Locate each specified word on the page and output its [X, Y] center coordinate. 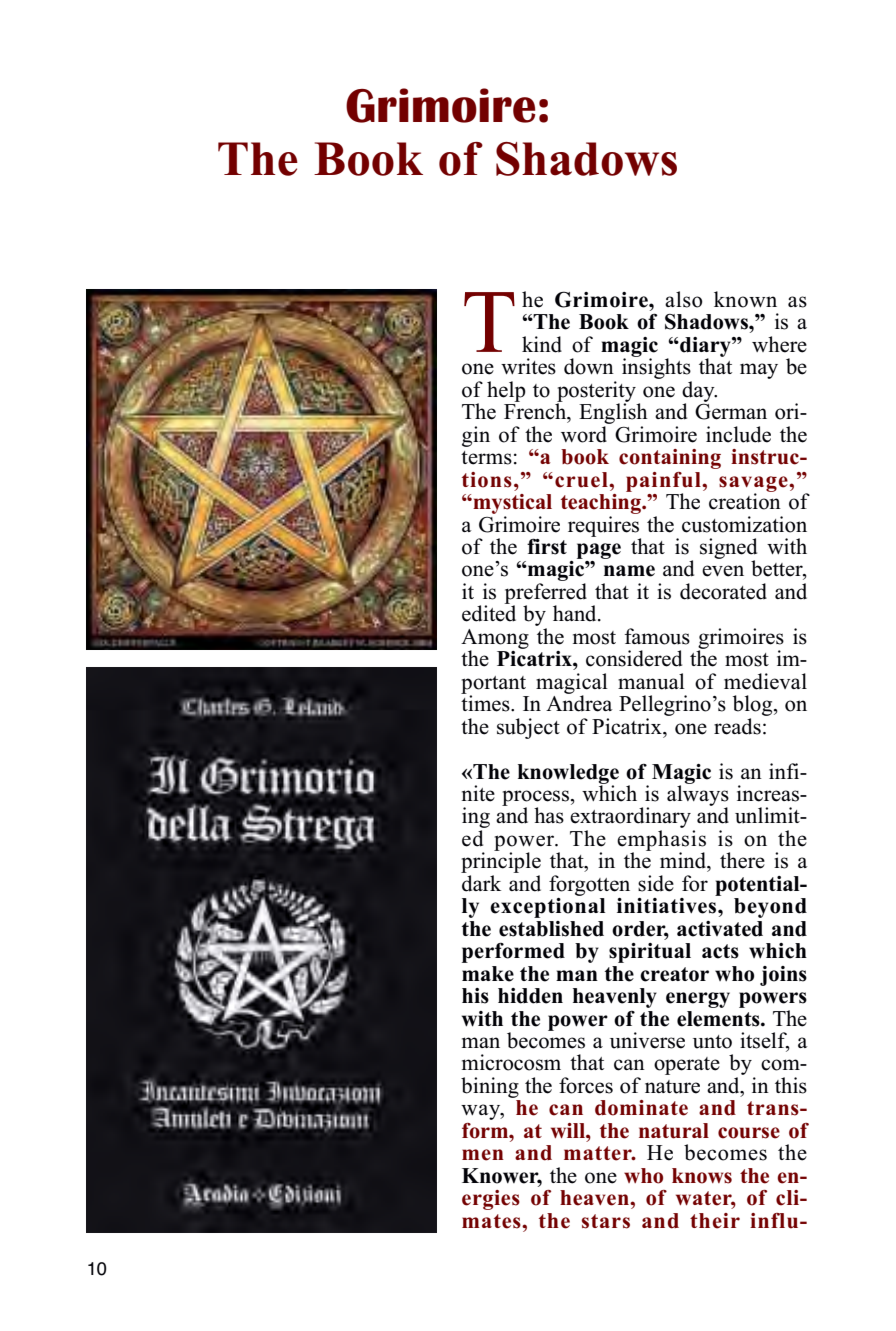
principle [501, 863]
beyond [770, 908]
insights [657, 369]
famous [657, 636]
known [745, 299]
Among [495, 640]
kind [542, 344]
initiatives [668, 906]
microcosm [511, 1062]
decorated [723, 591]
